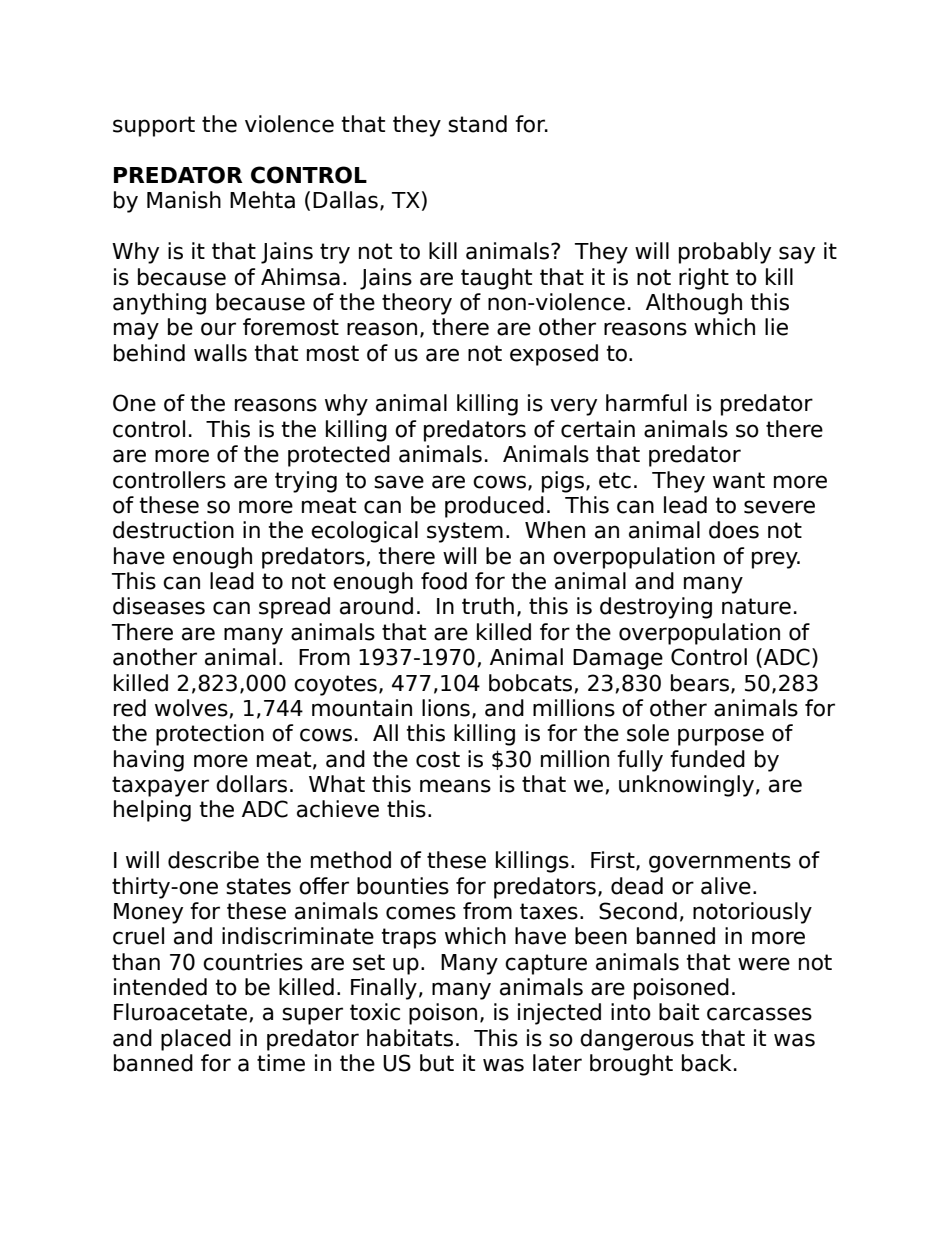 This screenshot has width=952, height=1233. Describe the element at coordinates (306, 482) in the screenshot. I see `trying` at that location.
